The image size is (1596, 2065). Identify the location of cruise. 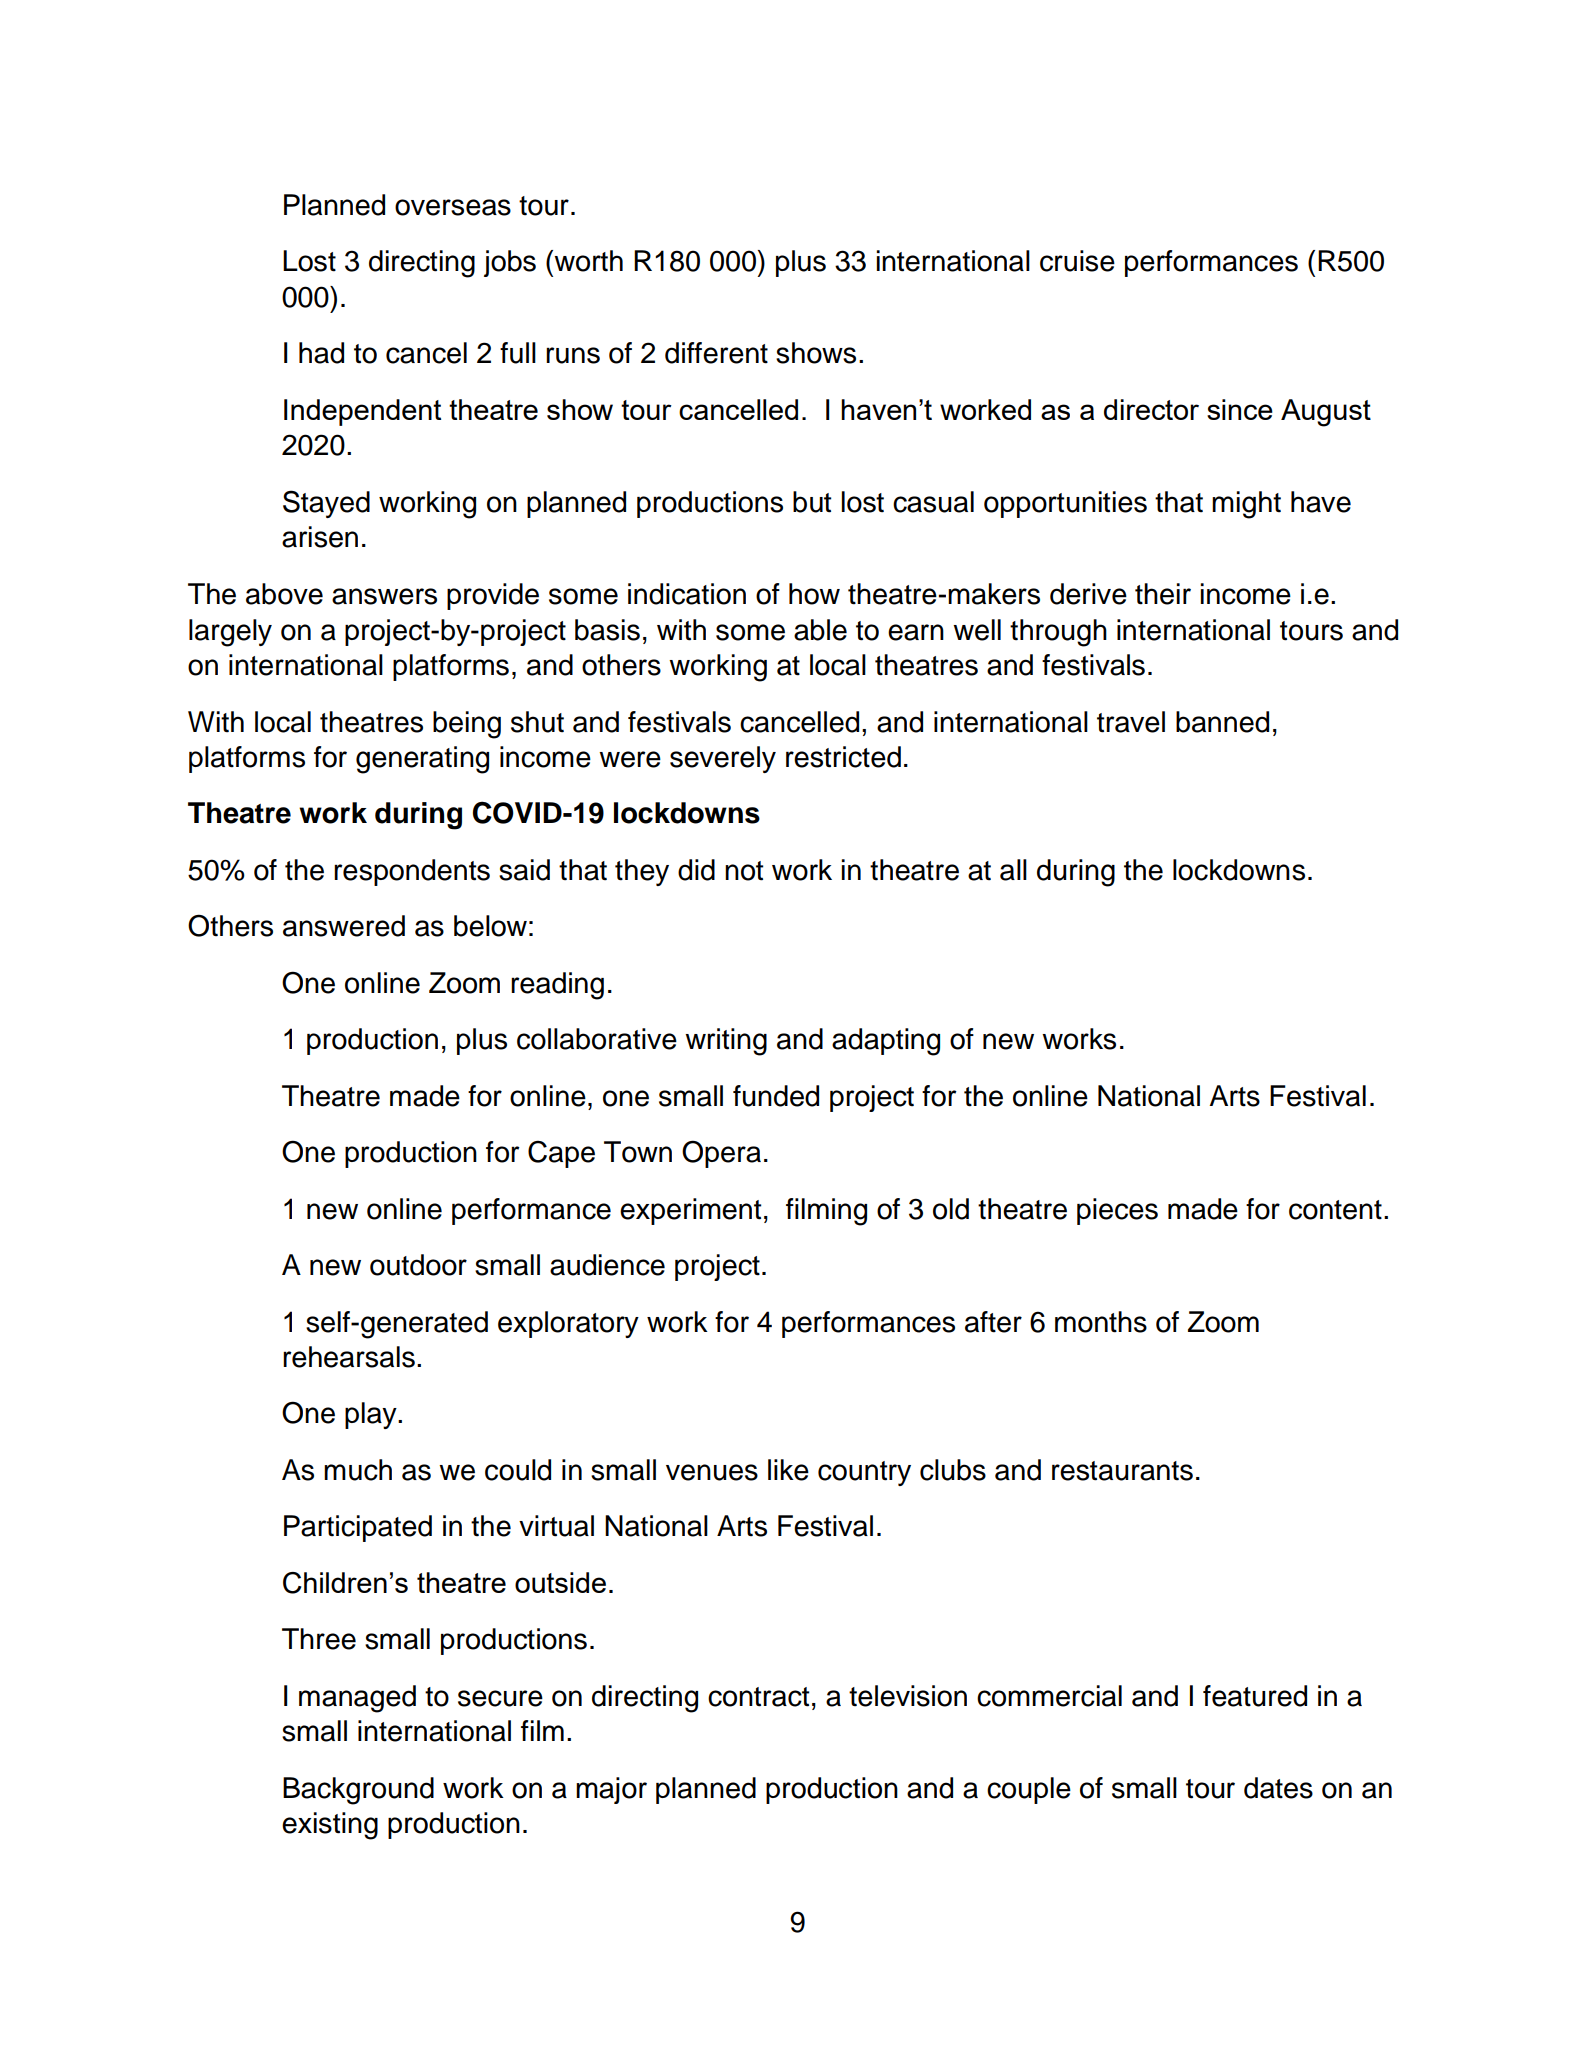
(1077, 261).
